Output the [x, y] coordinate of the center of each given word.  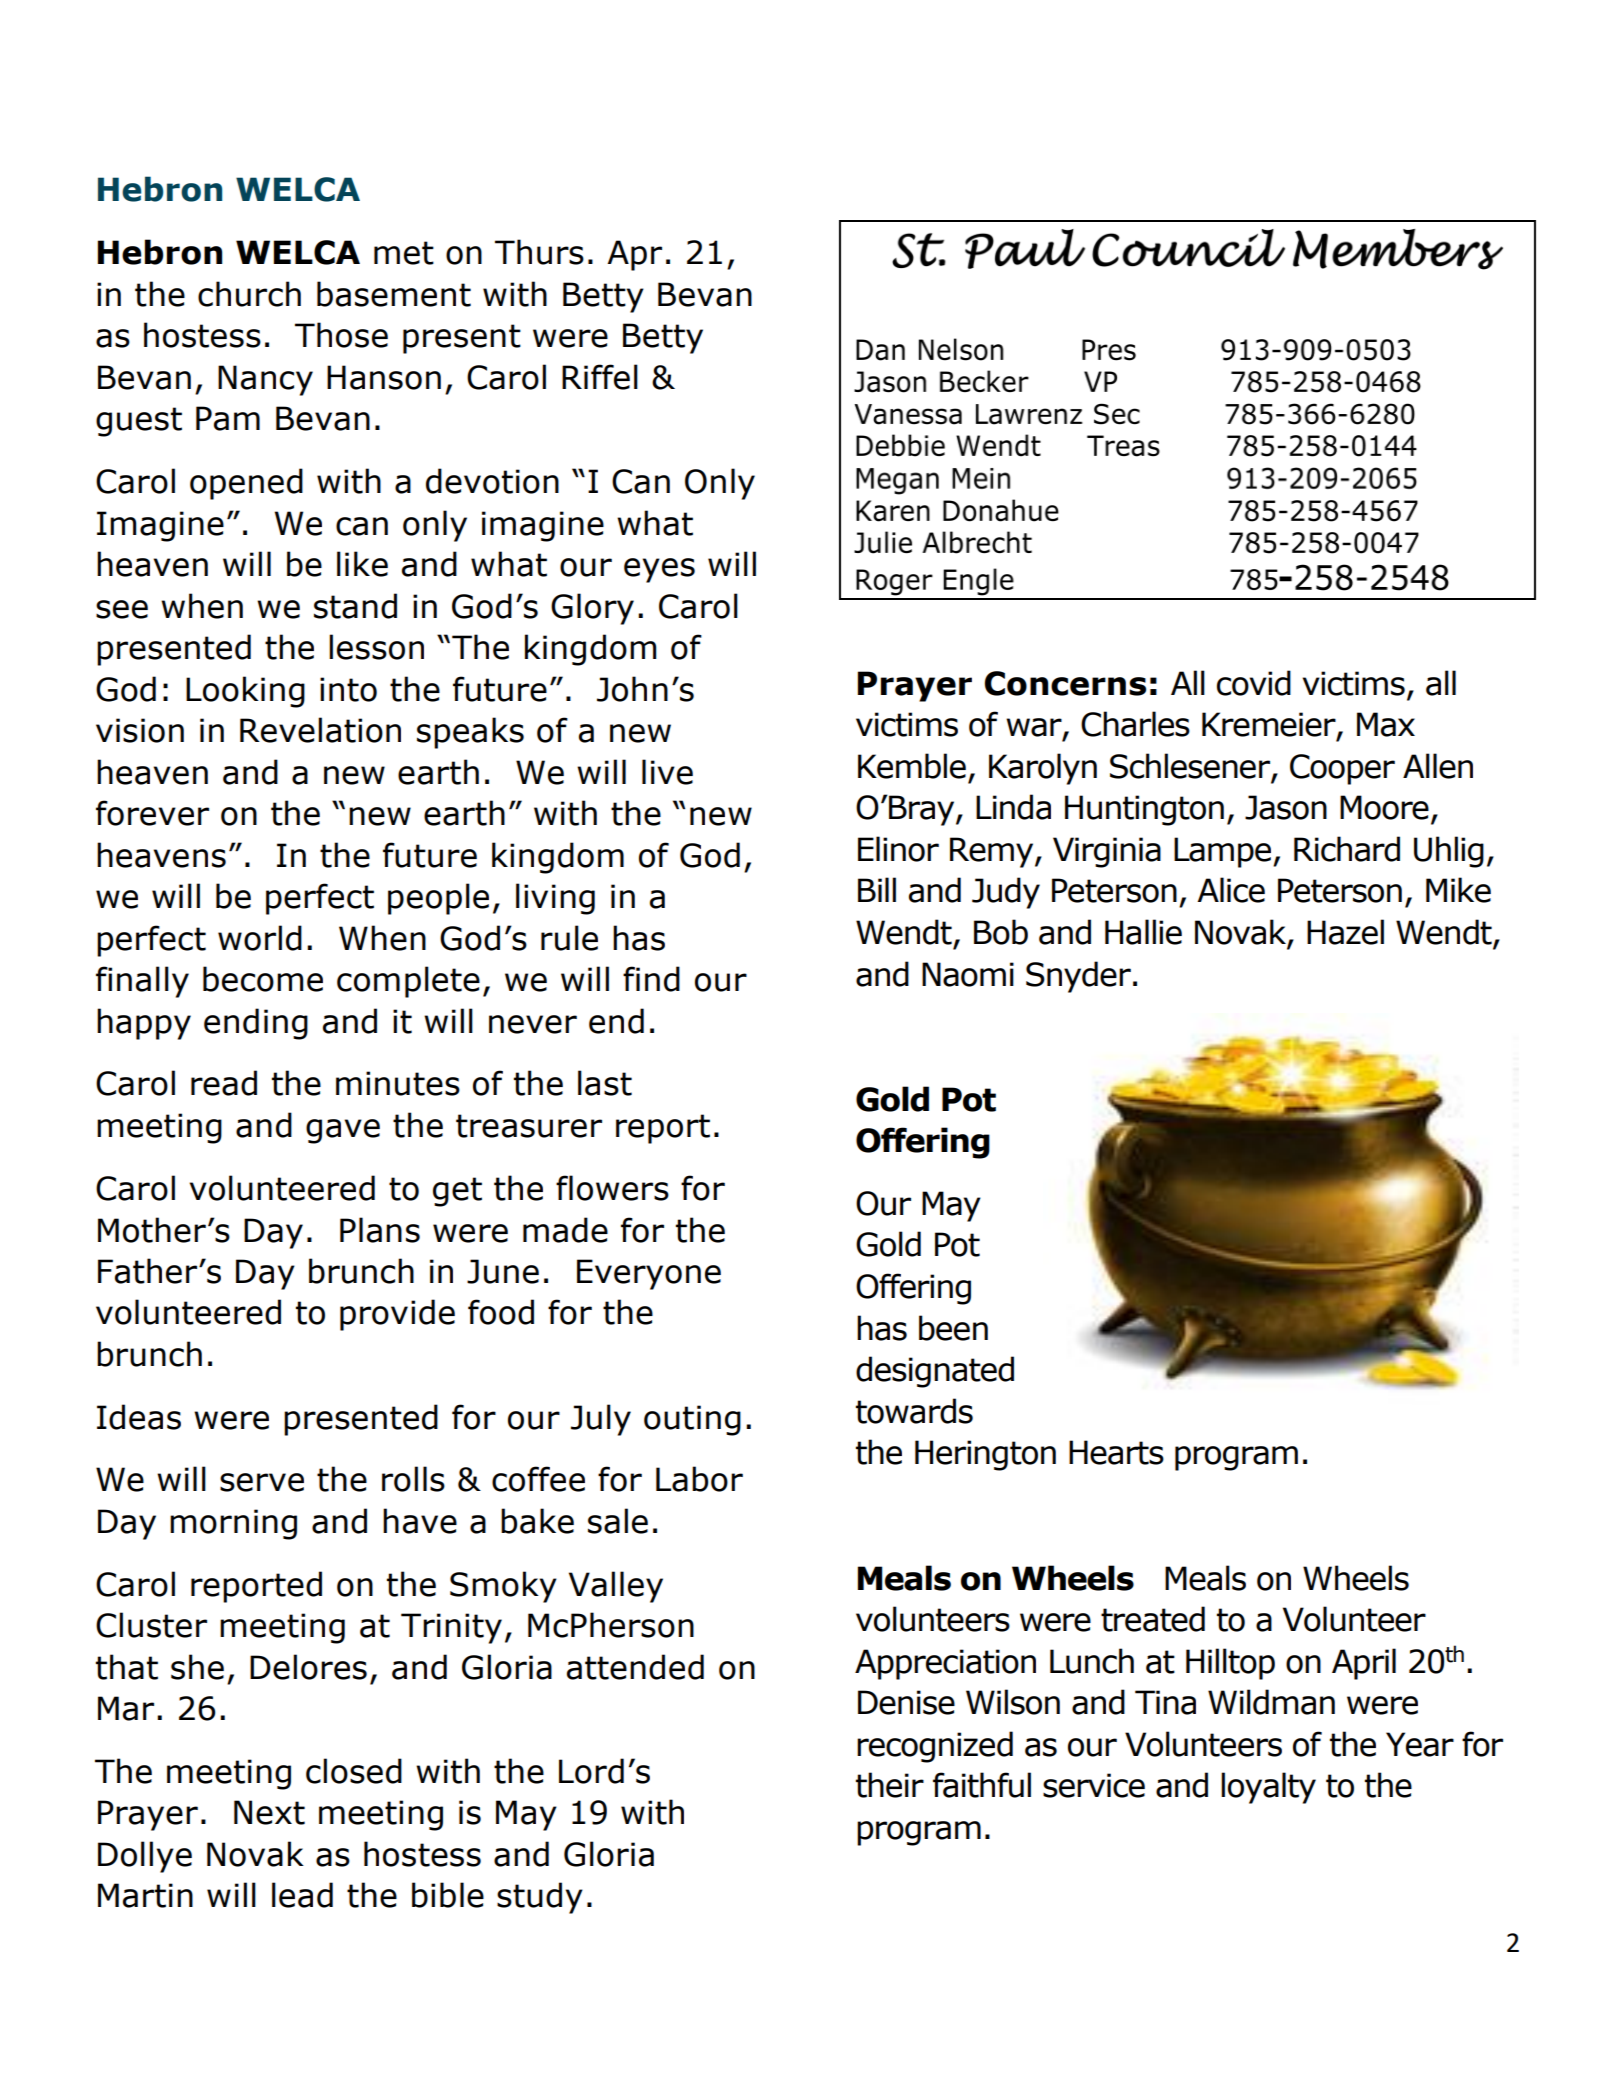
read [224, 1083]
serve [262, 1482]
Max [1386, 724]
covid [1254, 683]
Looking [245, 692]
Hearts [1116, 1452]
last [605, 1083]
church [249, 294]
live [667, 772]
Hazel [1345, 932]
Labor [699, 1479]
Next [269, 1812]
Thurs [539, 252]
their [890, 1785]
